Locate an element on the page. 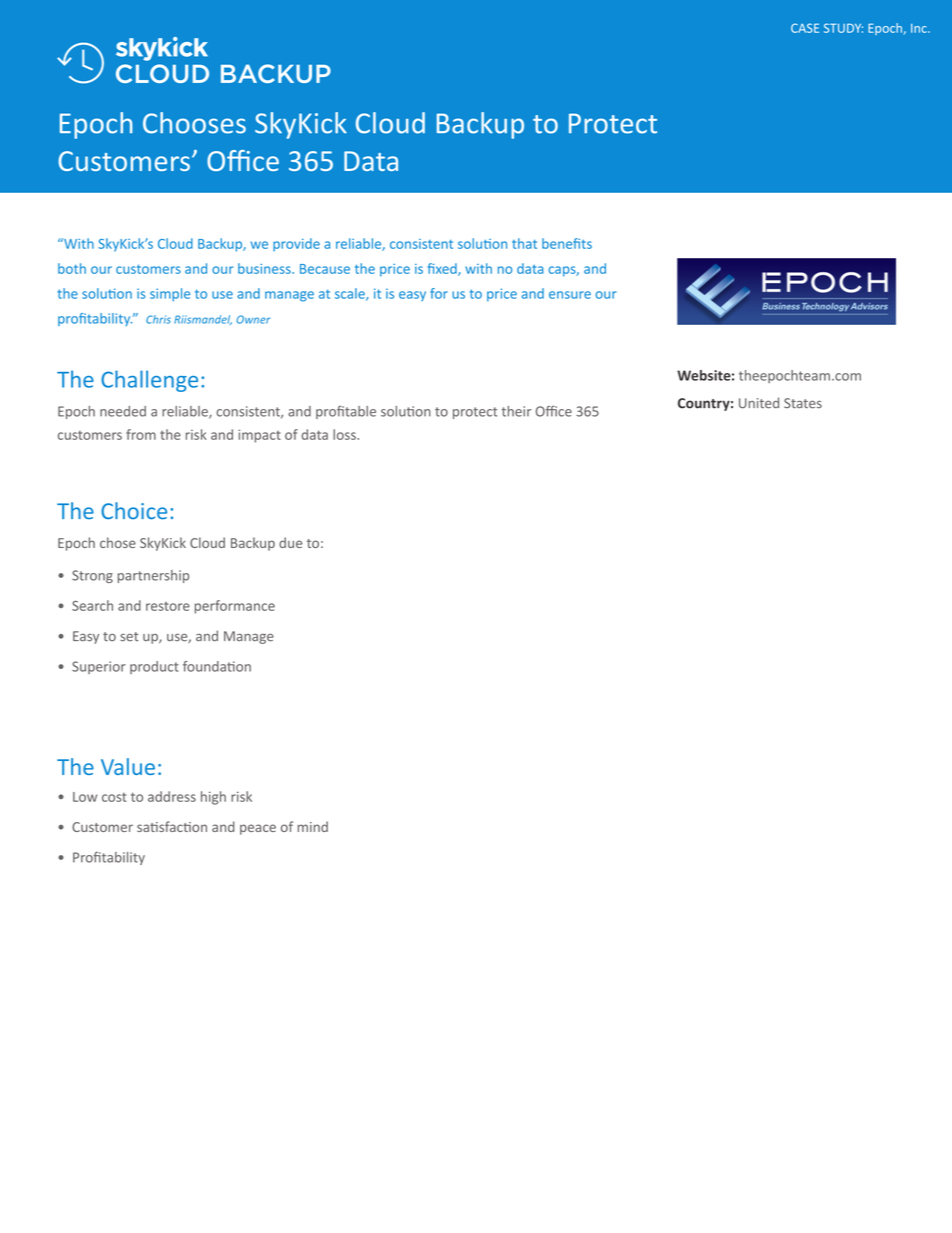 The width and height of the document is (952, 1233). simple is located at coordinates (170, 294).
